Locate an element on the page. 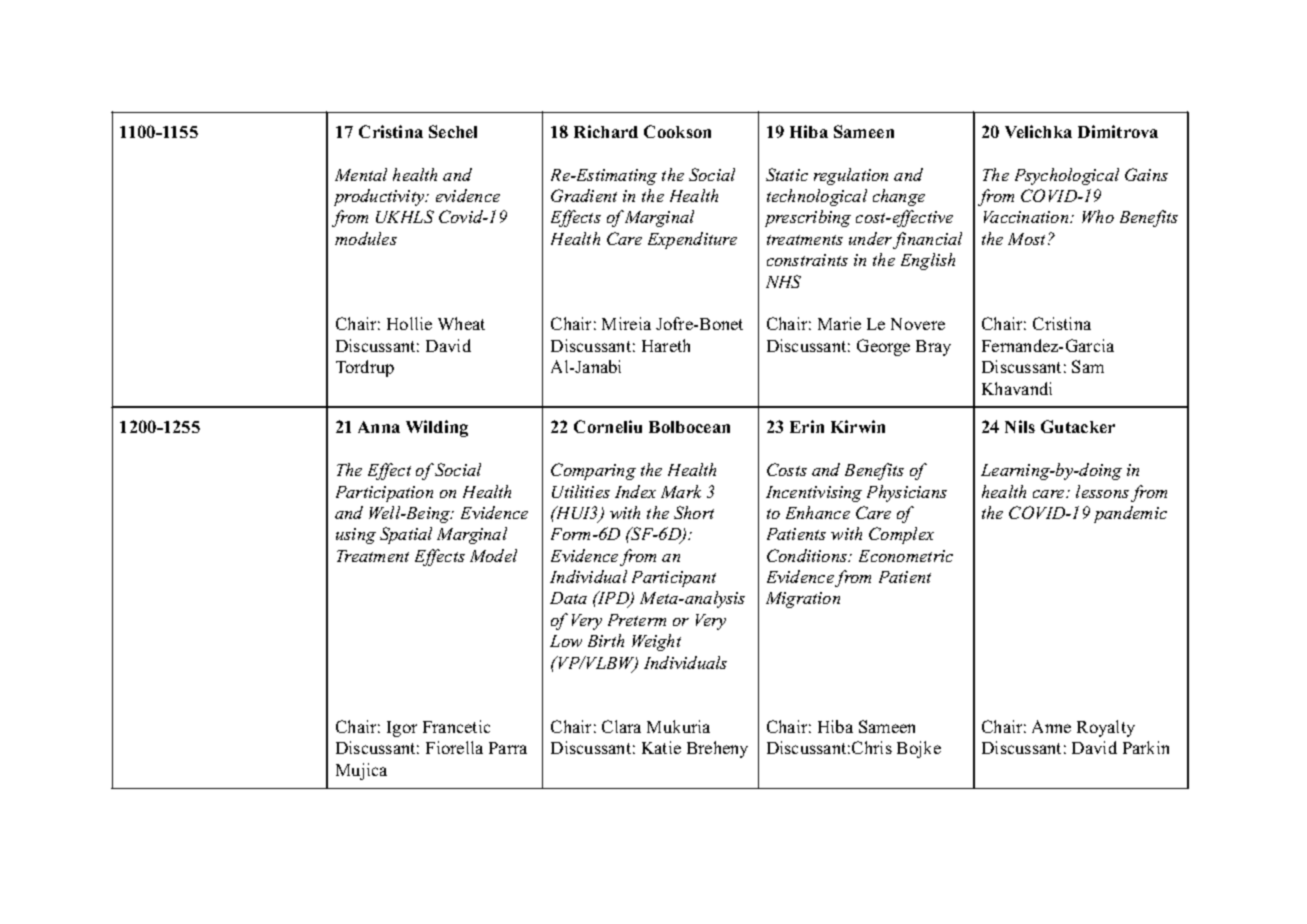 Image resolution: width=1307 pixels, height=924 pixels. Migration is located at coordinates (803, 600).
